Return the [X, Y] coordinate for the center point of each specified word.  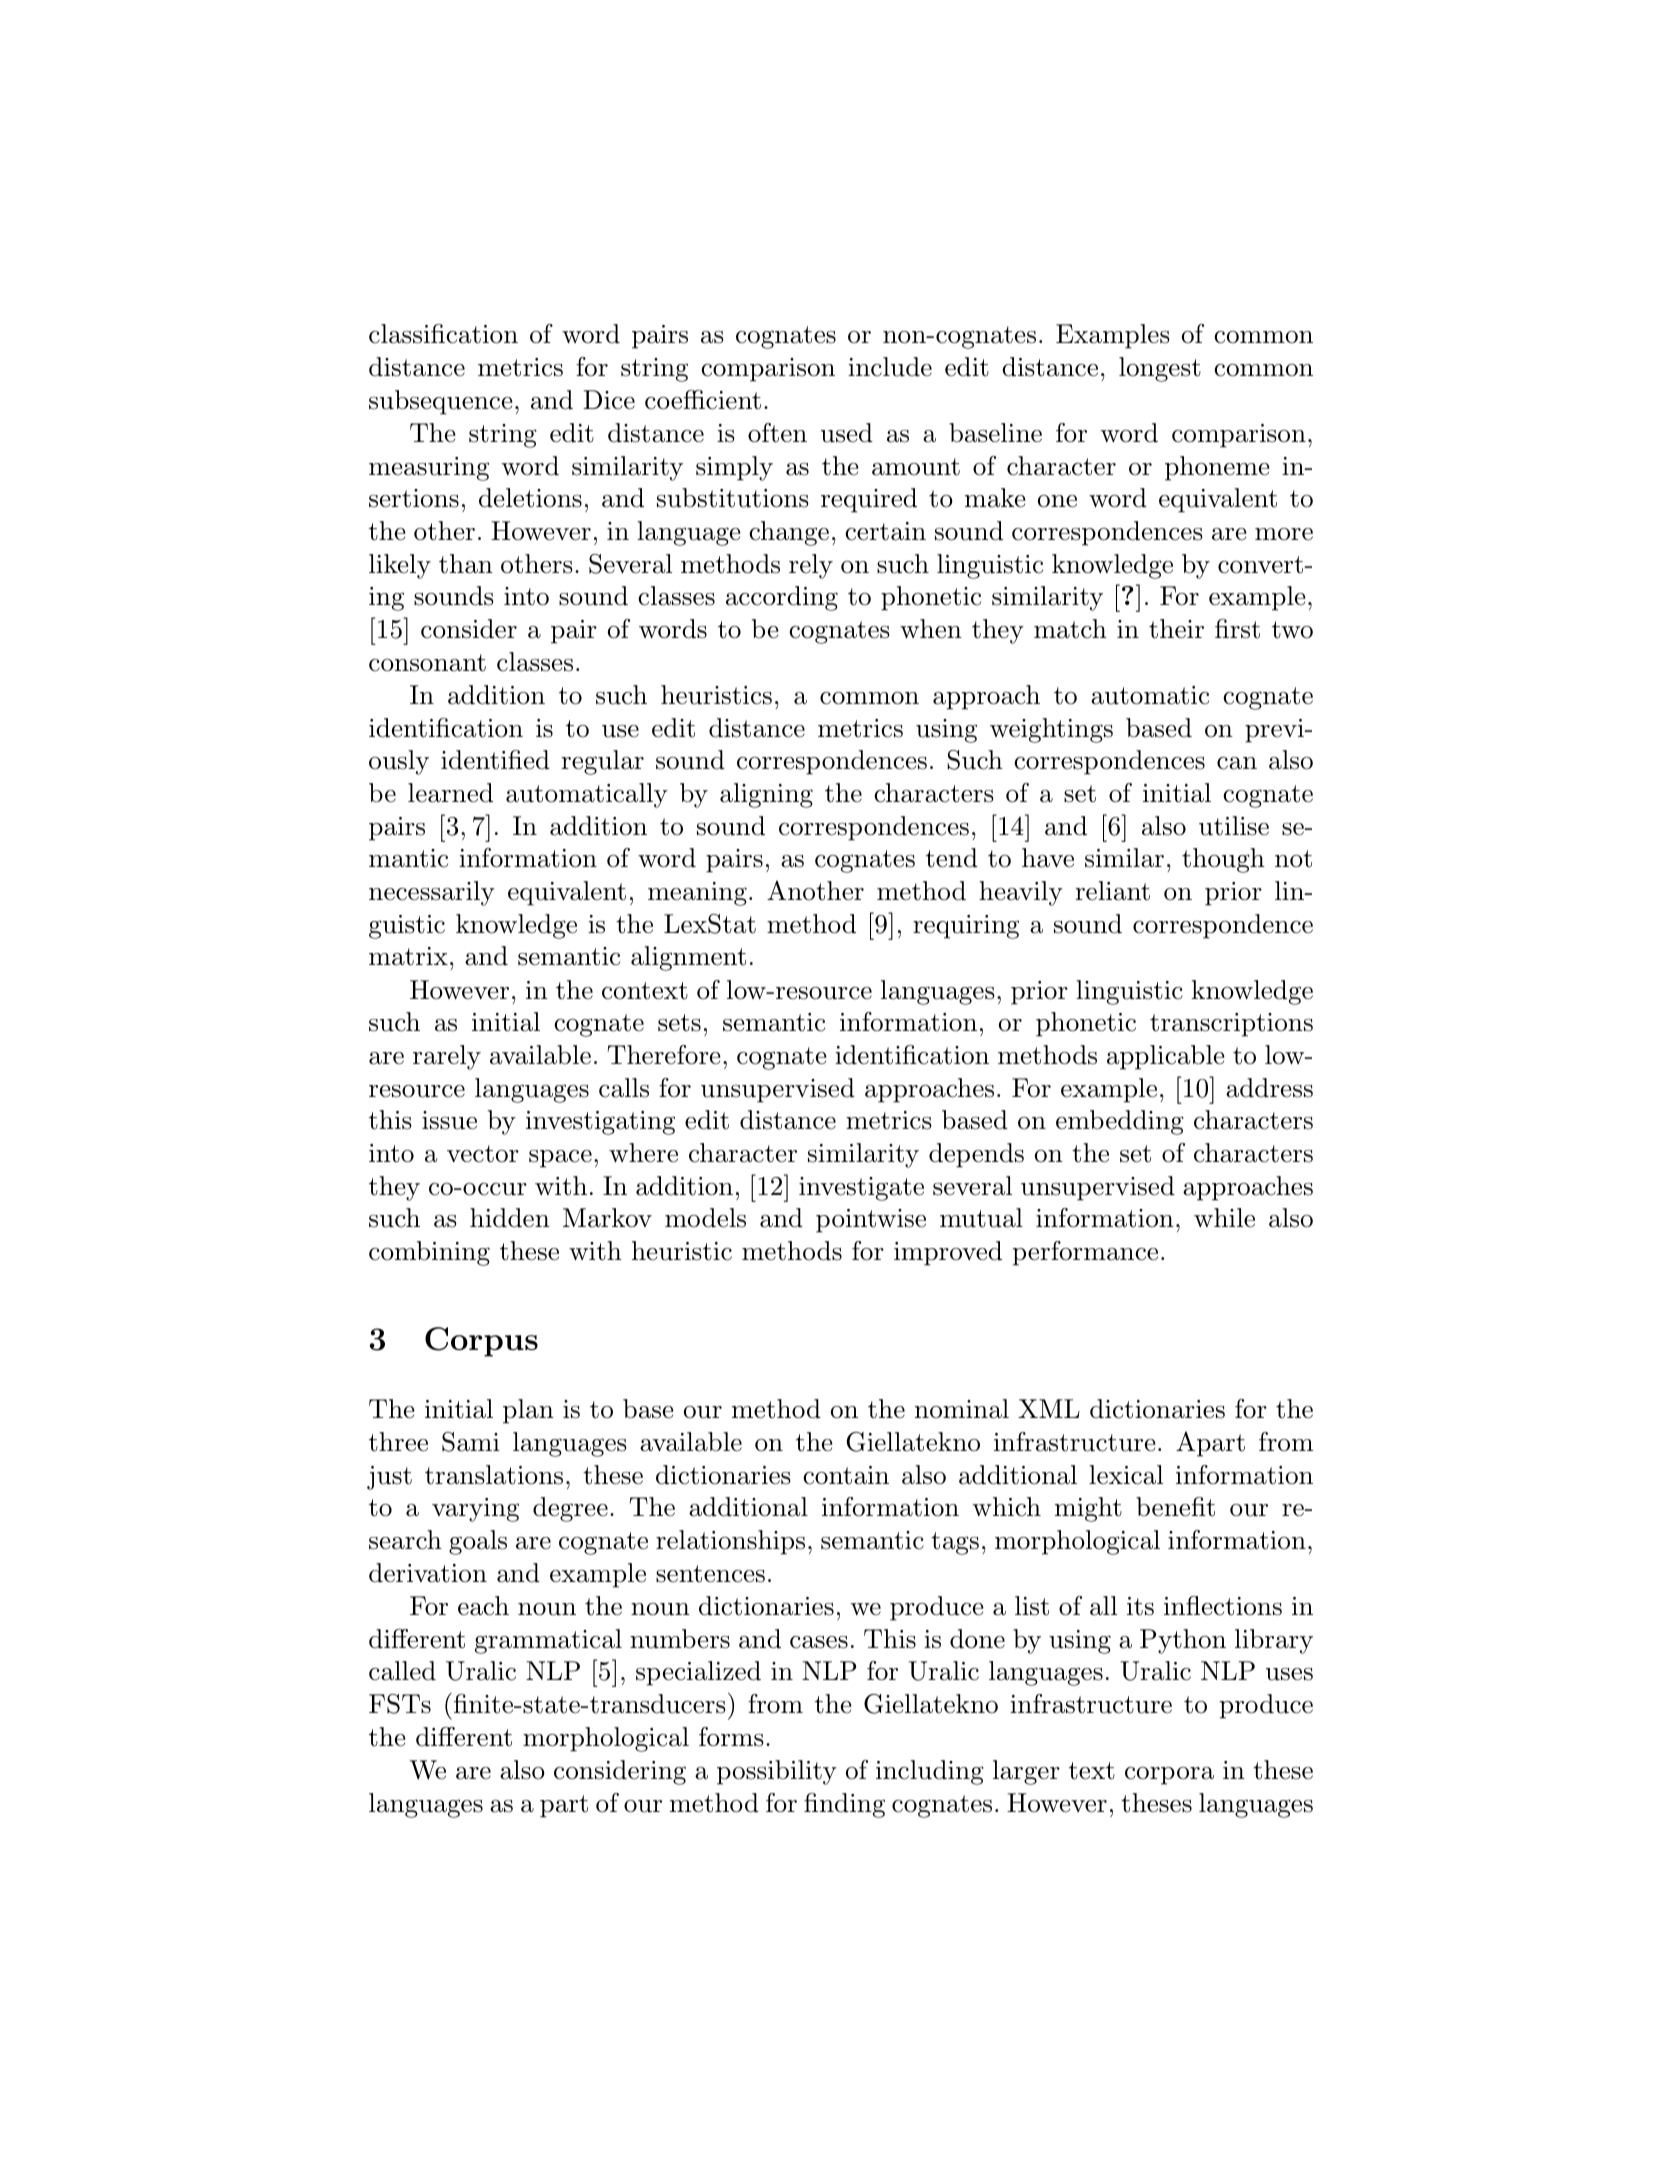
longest [1160, 369]
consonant [427, 663]
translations [494, 1475]
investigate [861, 1189]
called [402, 1671]
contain [846, 1475]
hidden [510, 1218]
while [1224, 1218]
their [1176, 629]
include [890, 367]
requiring [966, 927]
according [782, 598]
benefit [1175, 1507]
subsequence [441, 402]
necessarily [432, 893]
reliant [1112, 891]
